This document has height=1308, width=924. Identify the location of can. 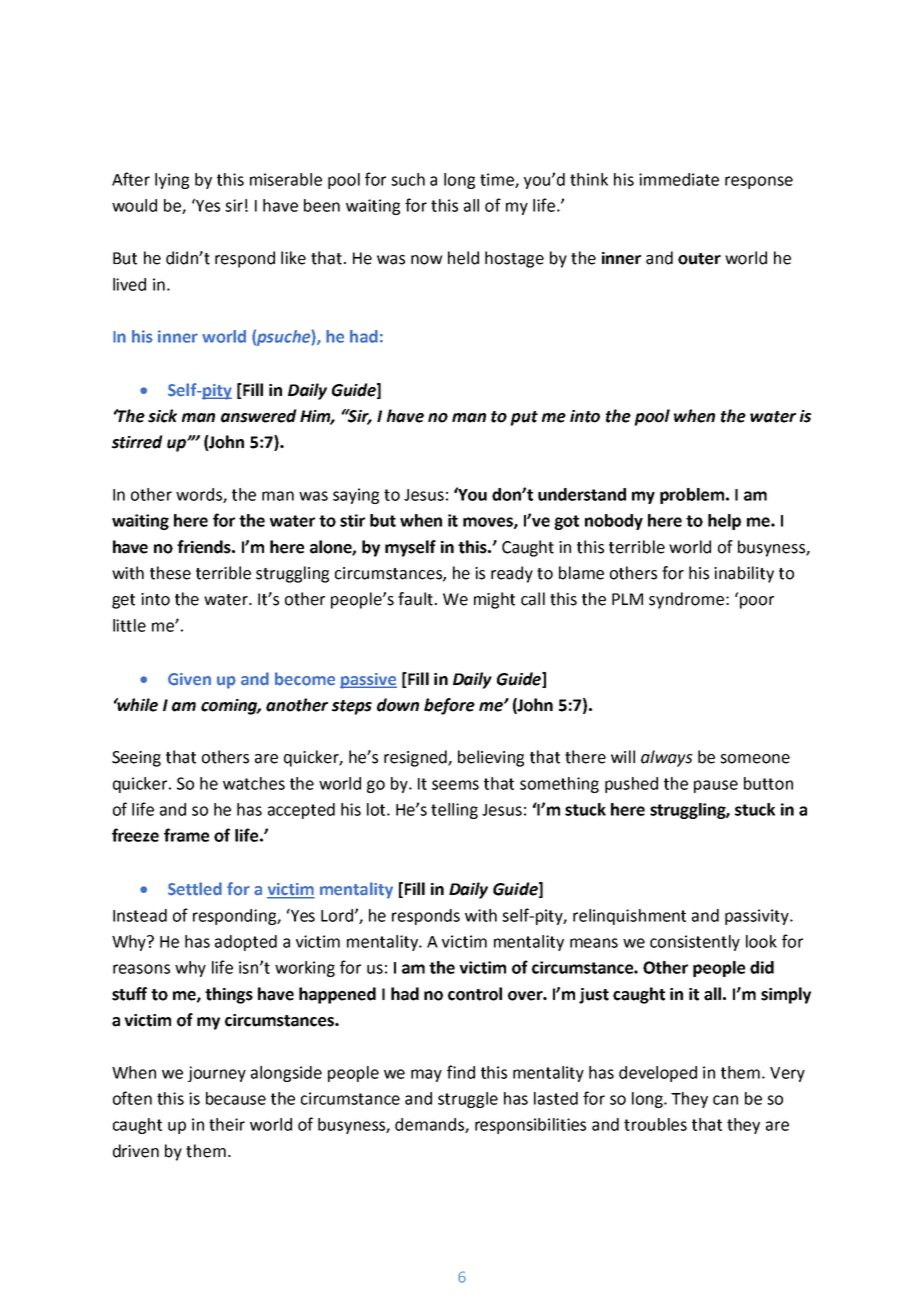
(725, 1100).
